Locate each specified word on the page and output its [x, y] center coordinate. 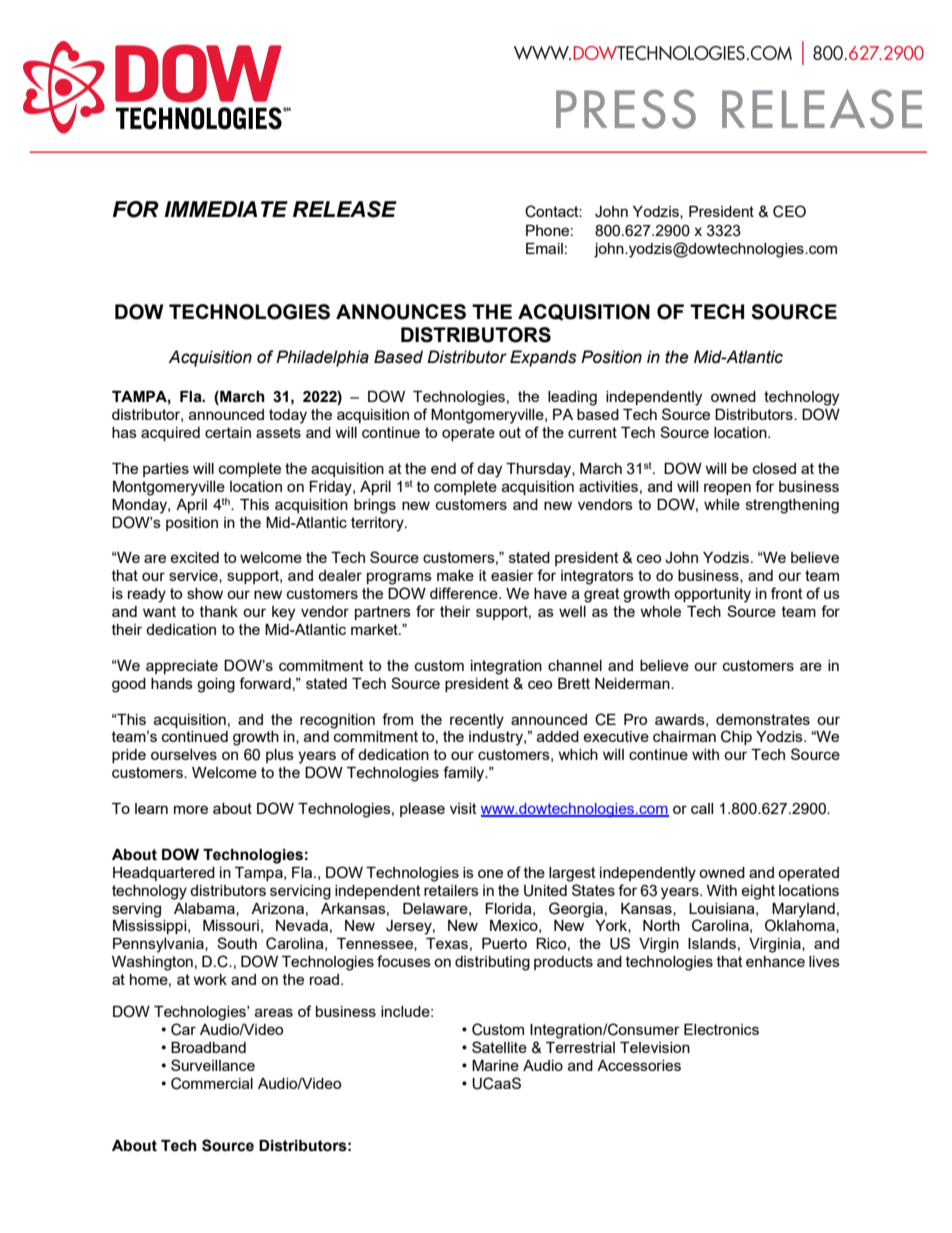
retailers [451, 890]
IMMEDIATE [226, 209]
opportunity [712, 595]
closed [774, 468]
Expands [543, 358]
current [592, 432]
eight [758, 892]
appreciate [182, 667]
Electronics [721, 1029]
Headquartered [164, 874]
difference [465, 593]
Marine [495, 1065]
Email [544, 248]
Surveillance [213, 1065]
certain [228, 432]
